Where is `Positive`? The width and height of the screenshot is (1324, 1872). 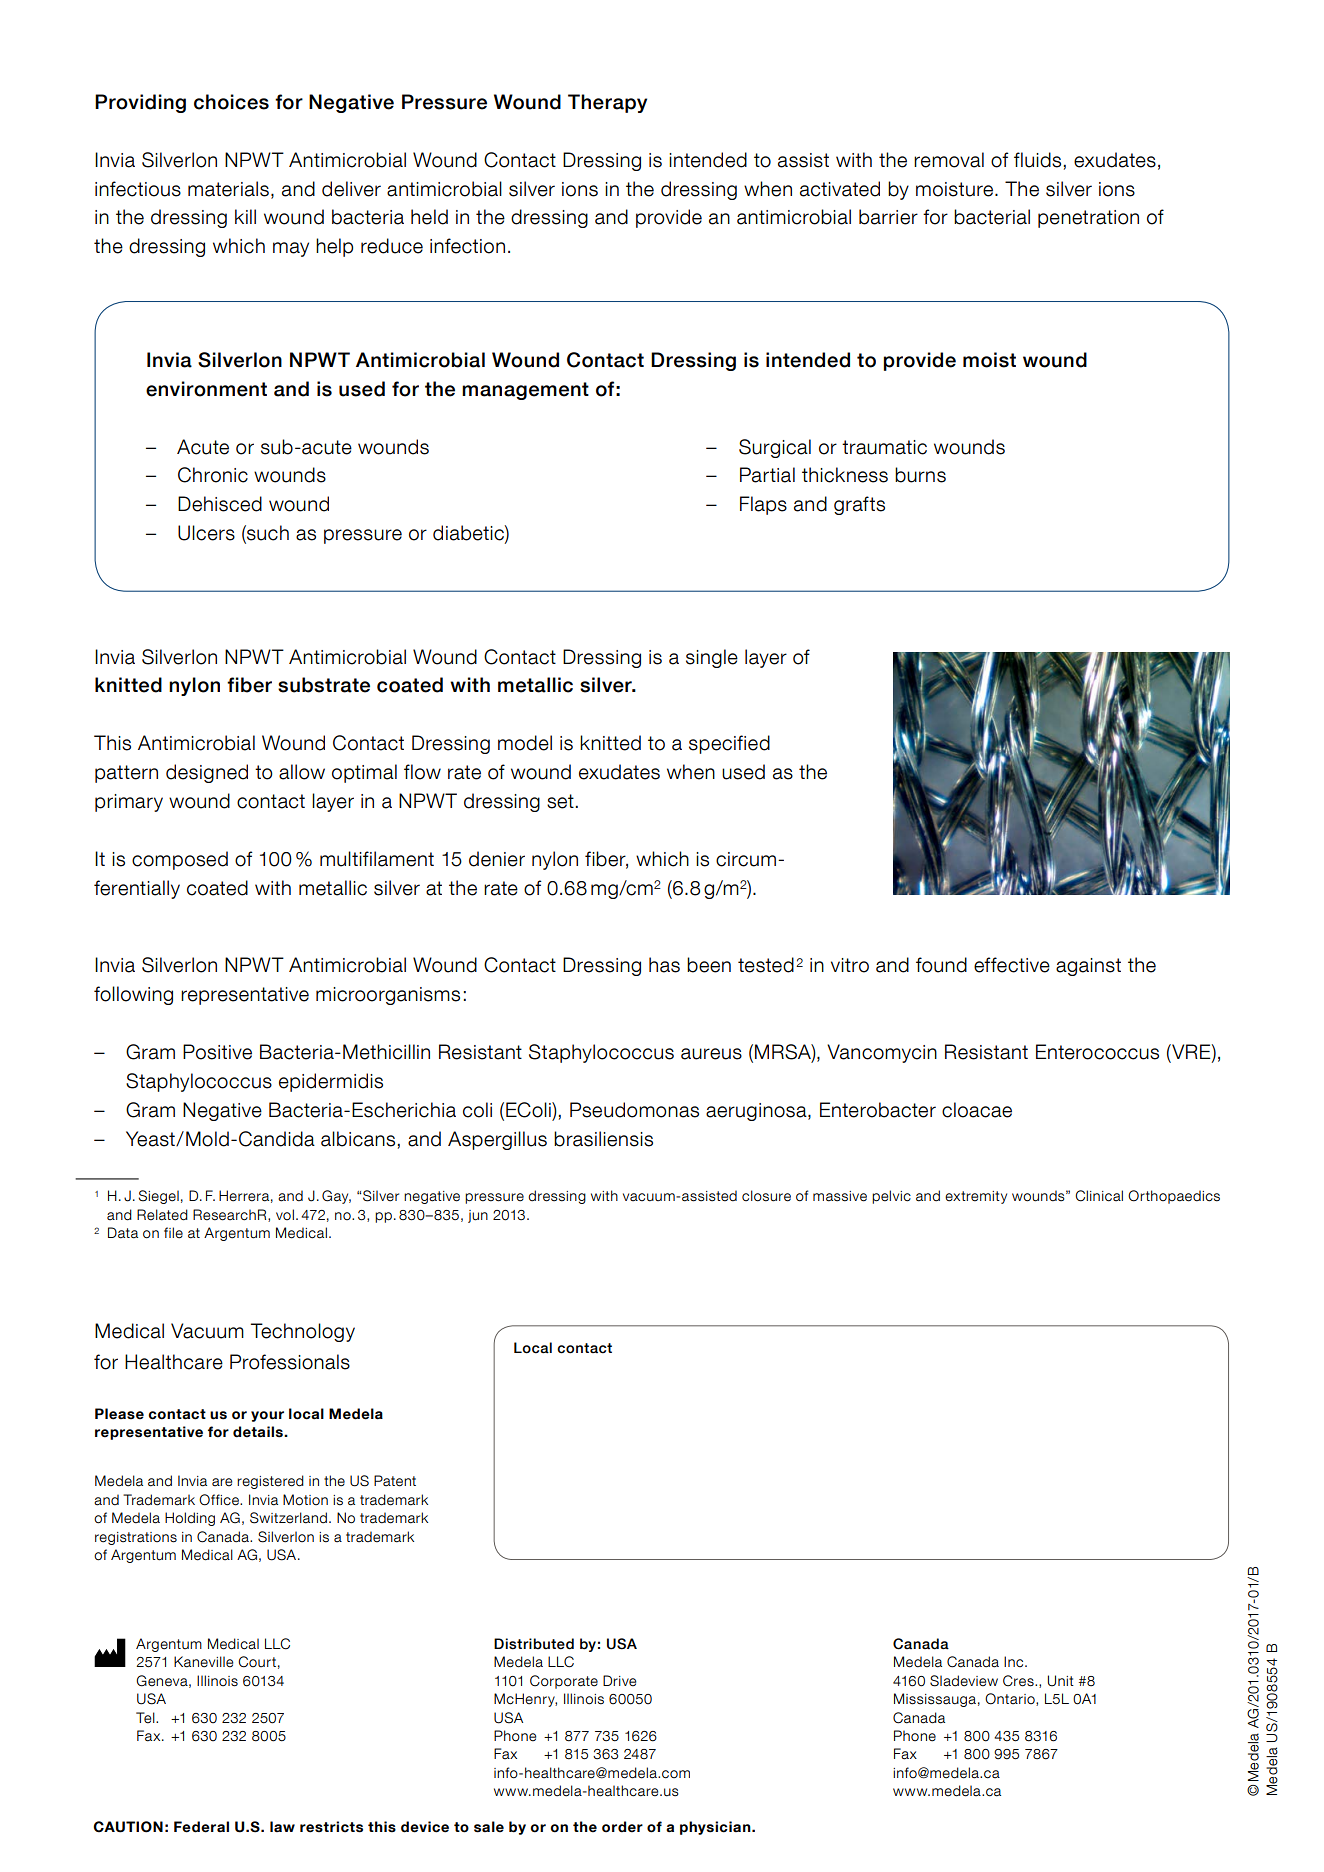
Positive is located at coordinates (217, 1052).
